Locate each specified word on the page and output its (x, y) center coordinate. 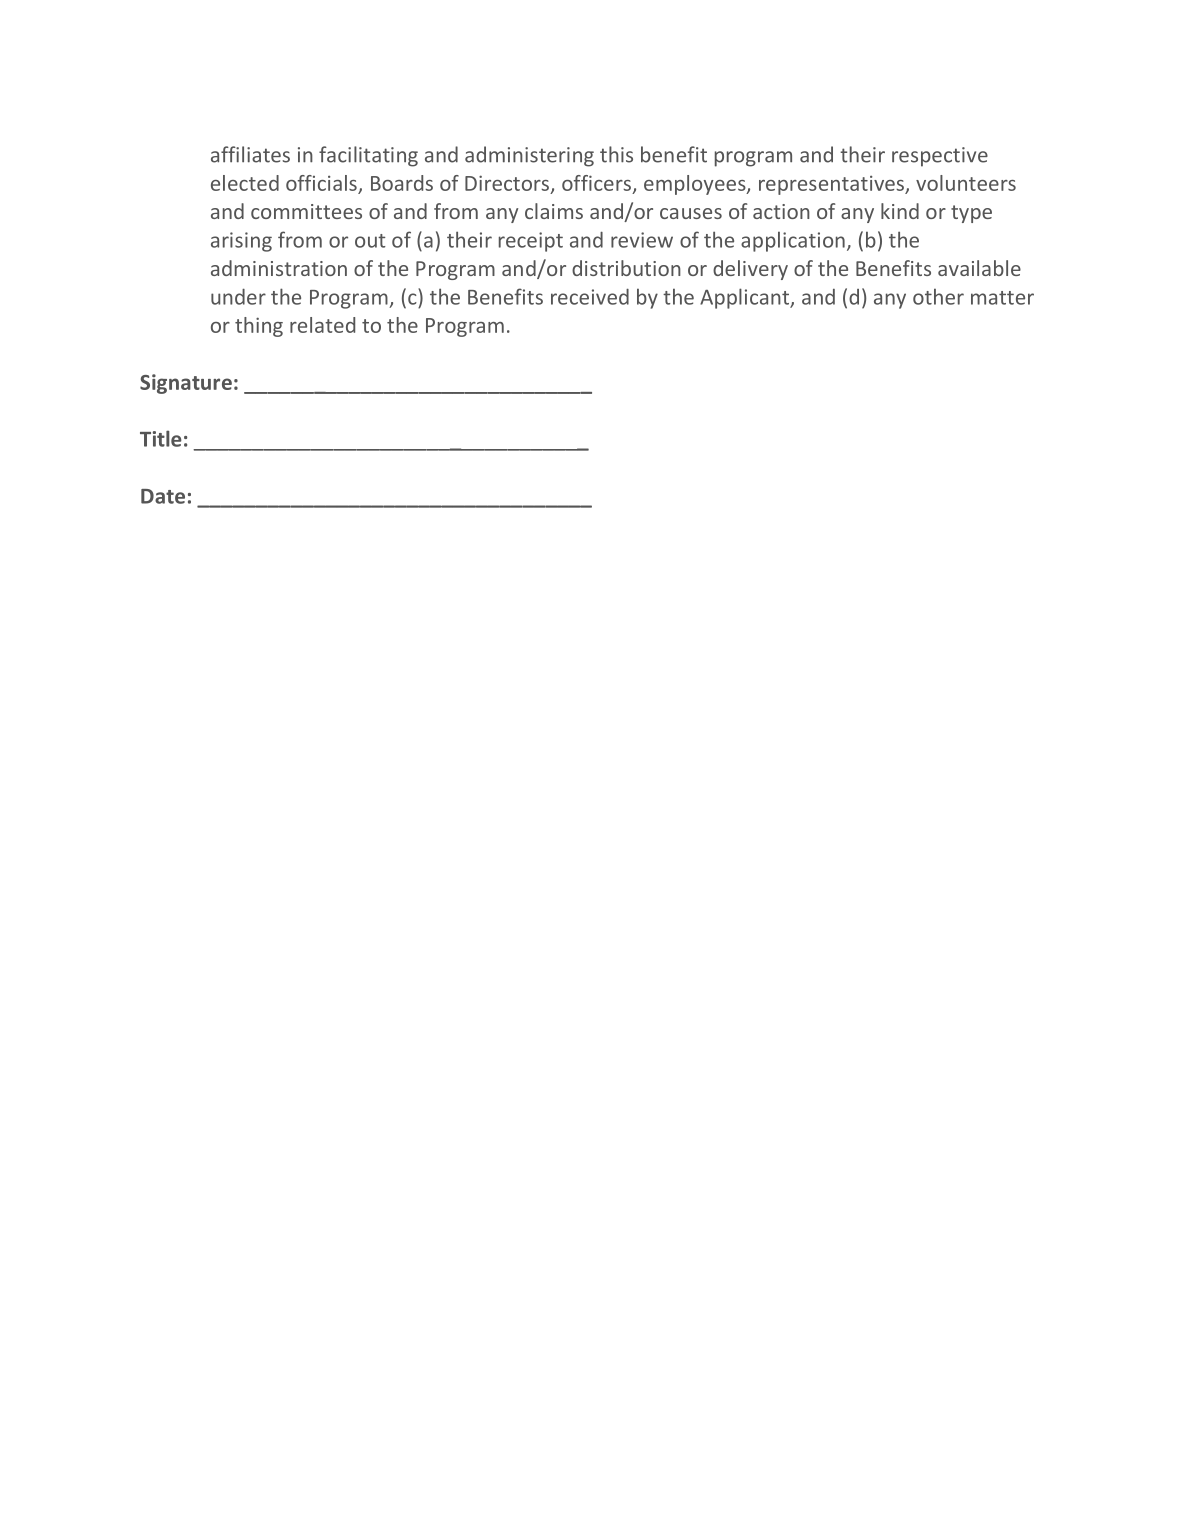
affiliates (250, 154)
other (938, 296)
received (590, 297)
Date (163, 496)
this (616, 154)
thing (259, 327)
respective (940, 157)
